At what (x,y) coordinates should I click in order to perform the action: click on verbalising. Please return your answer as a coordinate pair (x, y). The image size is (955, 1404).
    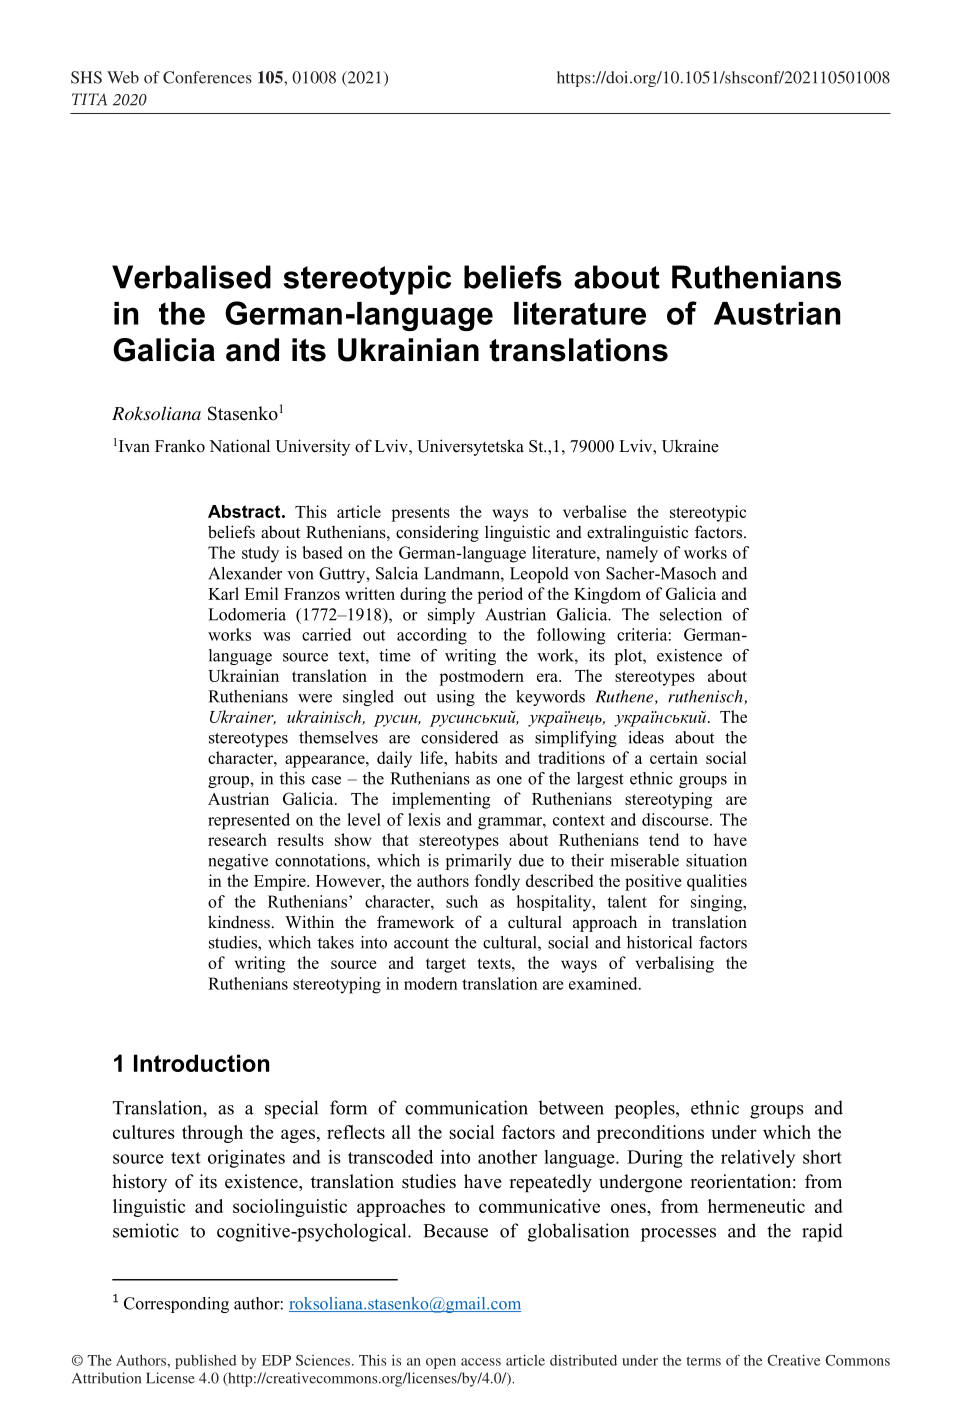
    Looking at the image, I should click on (674, 964).
